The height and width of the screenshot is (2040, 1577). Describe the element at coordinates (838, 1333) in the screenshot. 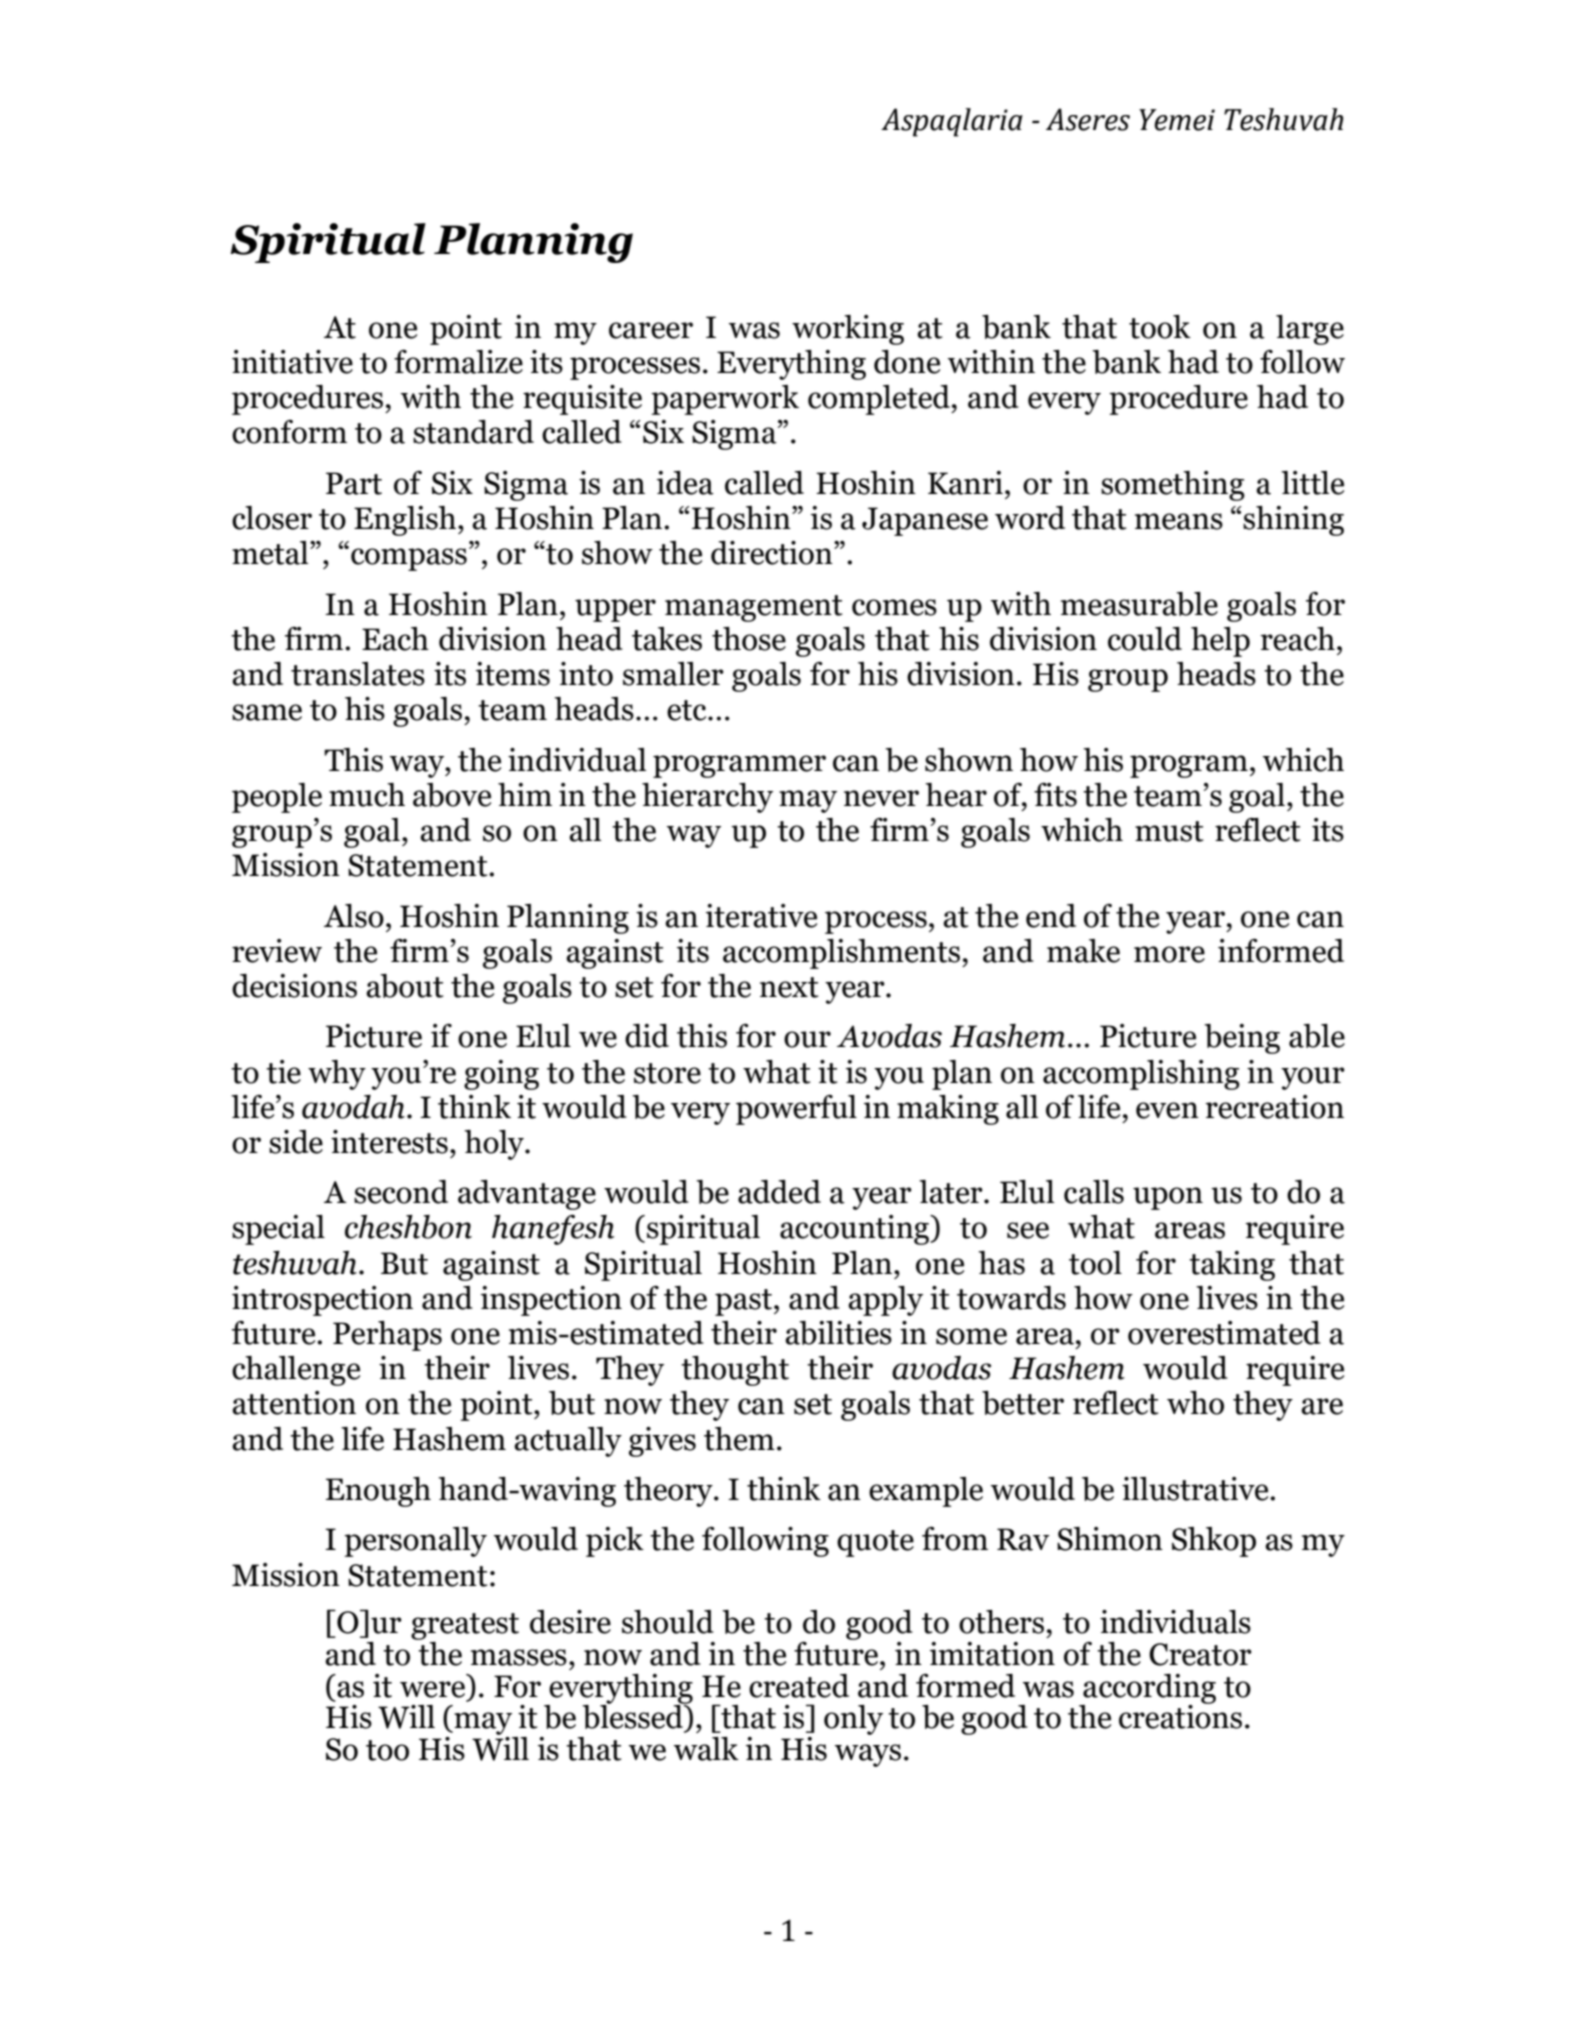

I see `abilities` at that location.
